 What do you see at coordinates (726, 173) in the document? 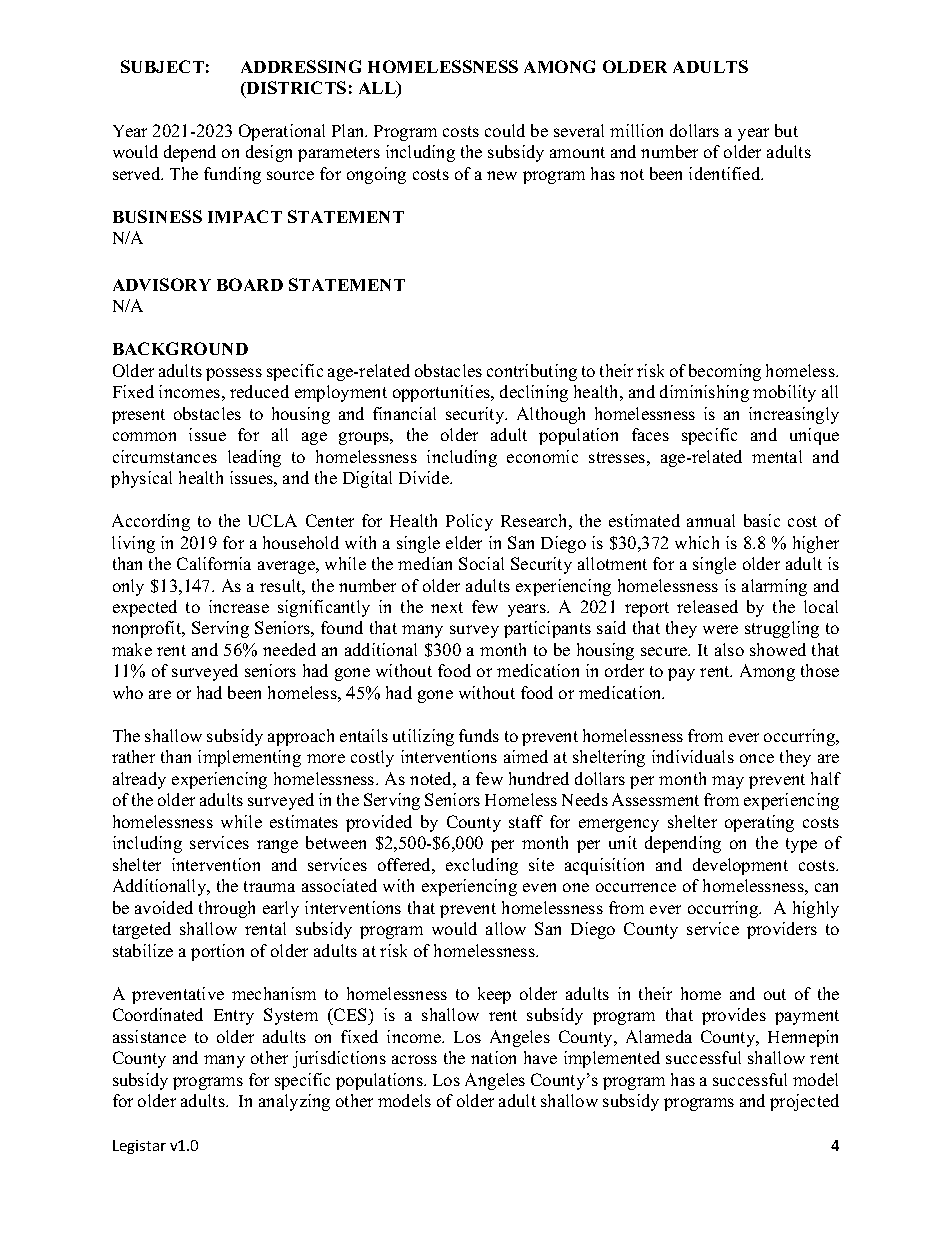
I see `identified` at bounding box center [726, 173].
